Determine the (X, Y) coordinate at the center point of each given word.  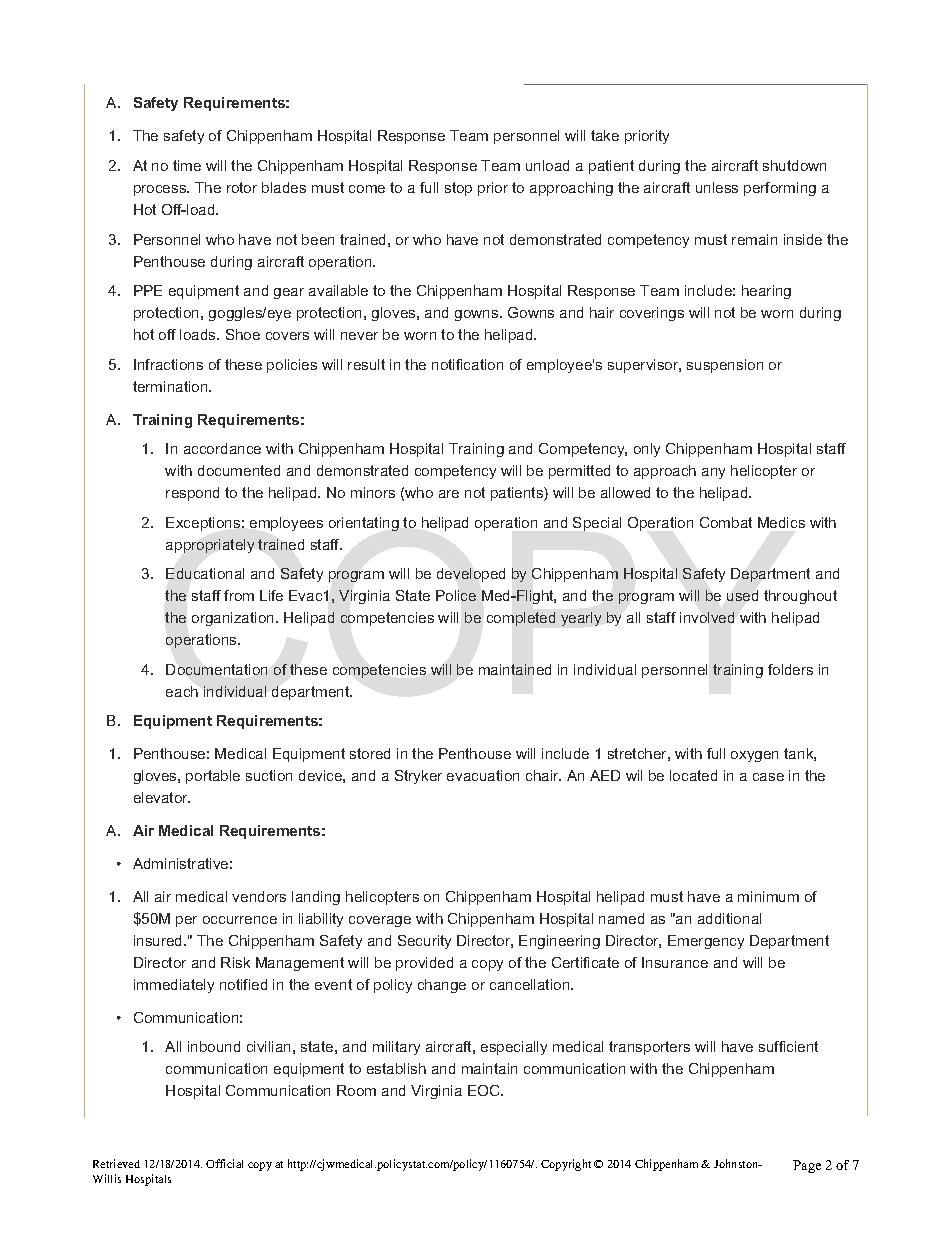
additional (729, 918)
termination (171, 386)
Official (224, 1163)
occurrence (240, 920)
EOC (485, 1090)
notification (467, 364)
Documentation (216, 669)
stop (458, 189)
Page (807, 1166)
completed (521, 619)
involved (707, 617)
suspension (725, 366)
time (187, 165)
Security (424, 942)
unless (717, 187)
